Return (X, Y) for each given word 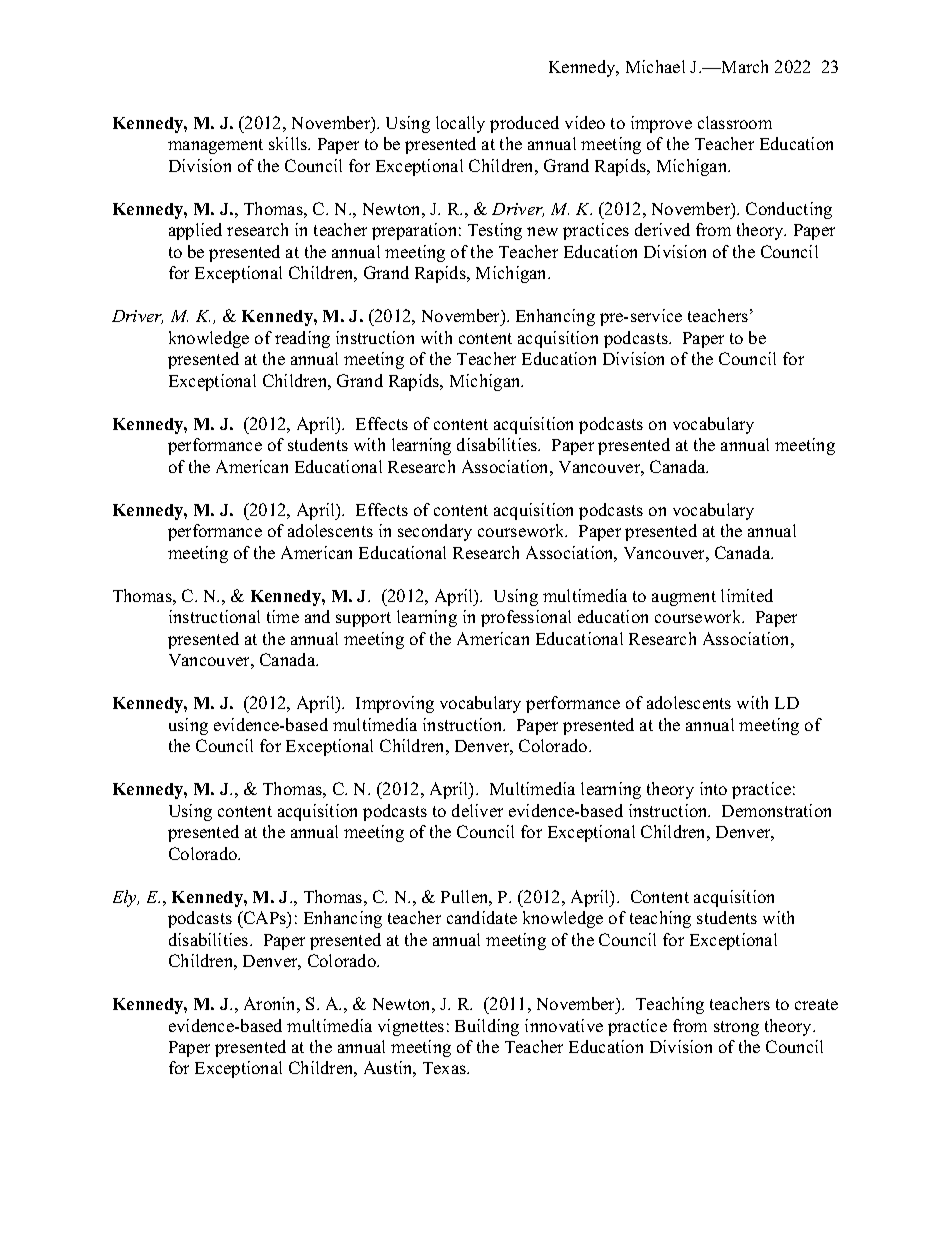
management (215, 146)
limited (747, 595)
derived (662, 229)
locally (460, 124)
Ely (126, 898)
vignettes (411, 1027)
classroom (735, 122)
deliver (477, 810)
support (363, 619)
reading (302, 339)
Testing (495, 231)
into (713, 788)
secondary (435, 532)
